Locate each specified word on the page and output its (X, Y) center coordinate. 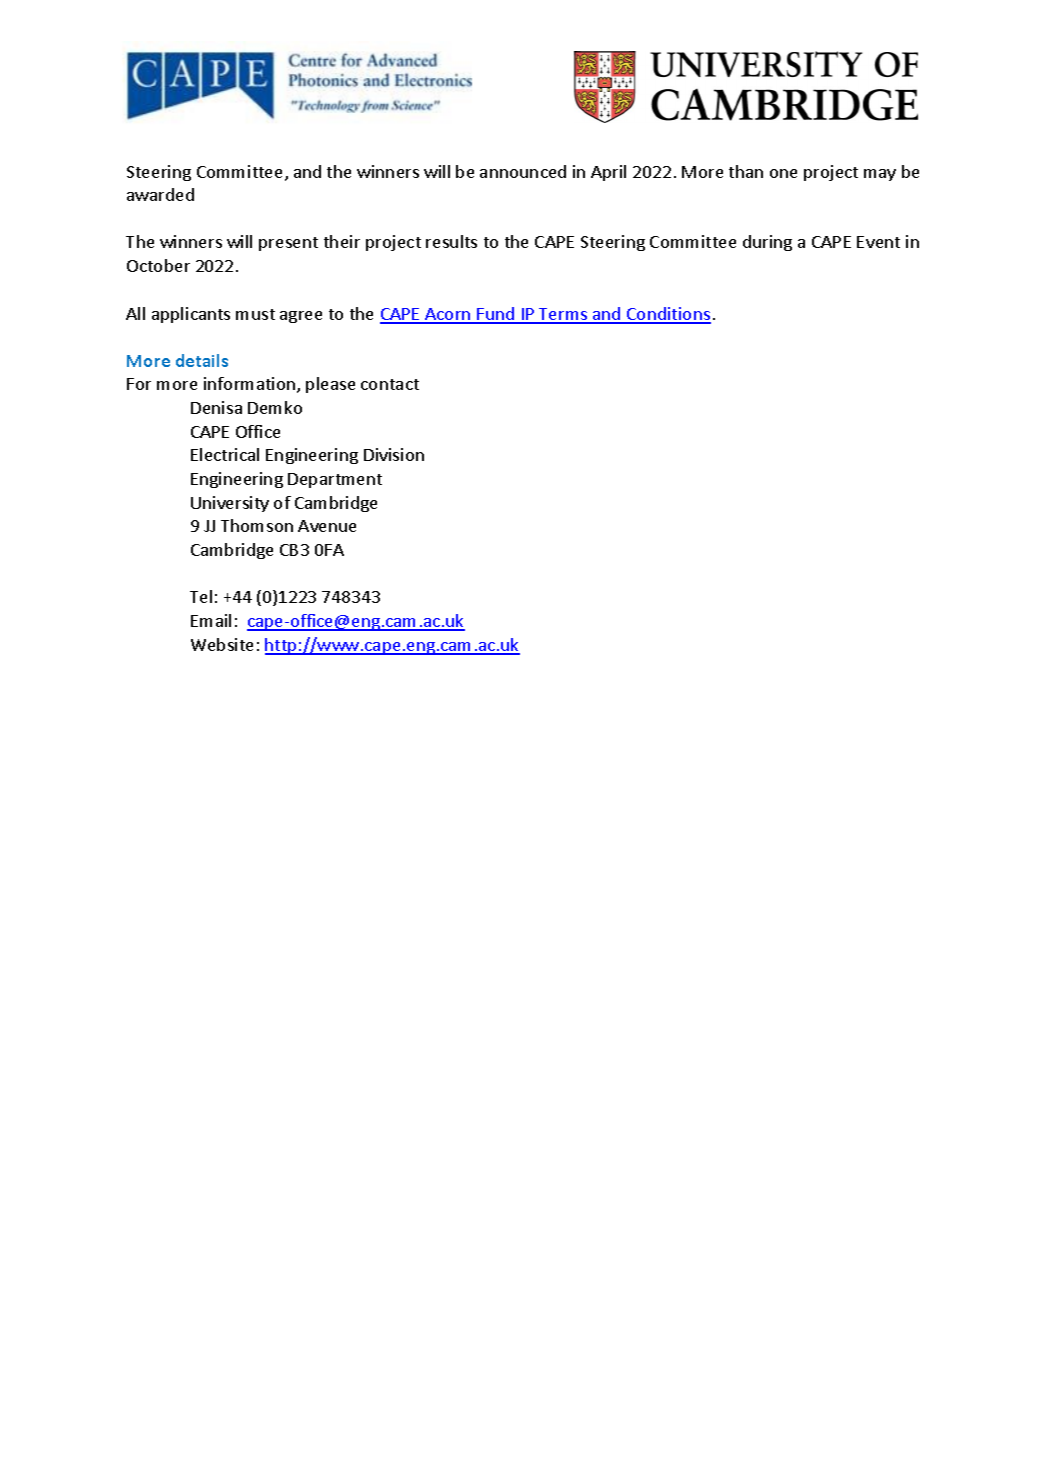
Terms (563, 315)
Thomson (257, 525)
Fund (496, 315)
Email (211, 620)
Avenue (327, 526)
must (255, 314)
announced (523, 171)
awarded (160, 194)
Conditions (668, 315)
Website (222, 644)
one (783, 173)
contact (390, 384)
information (251, 385)
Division (394, 454)
